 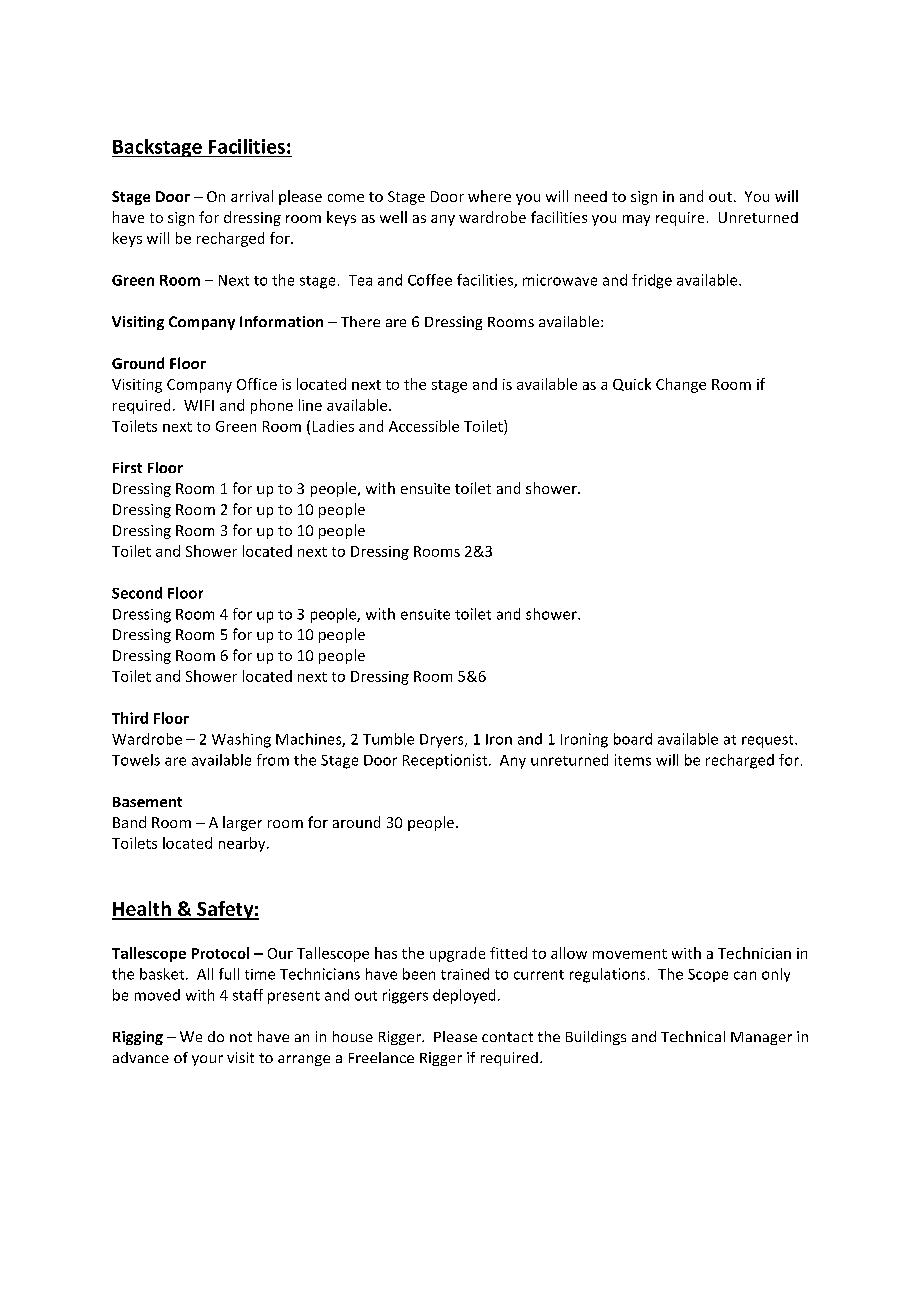 What do you see at coordinates (127, 467) in the document?
I see `First` at bounding box center [127, 467].
